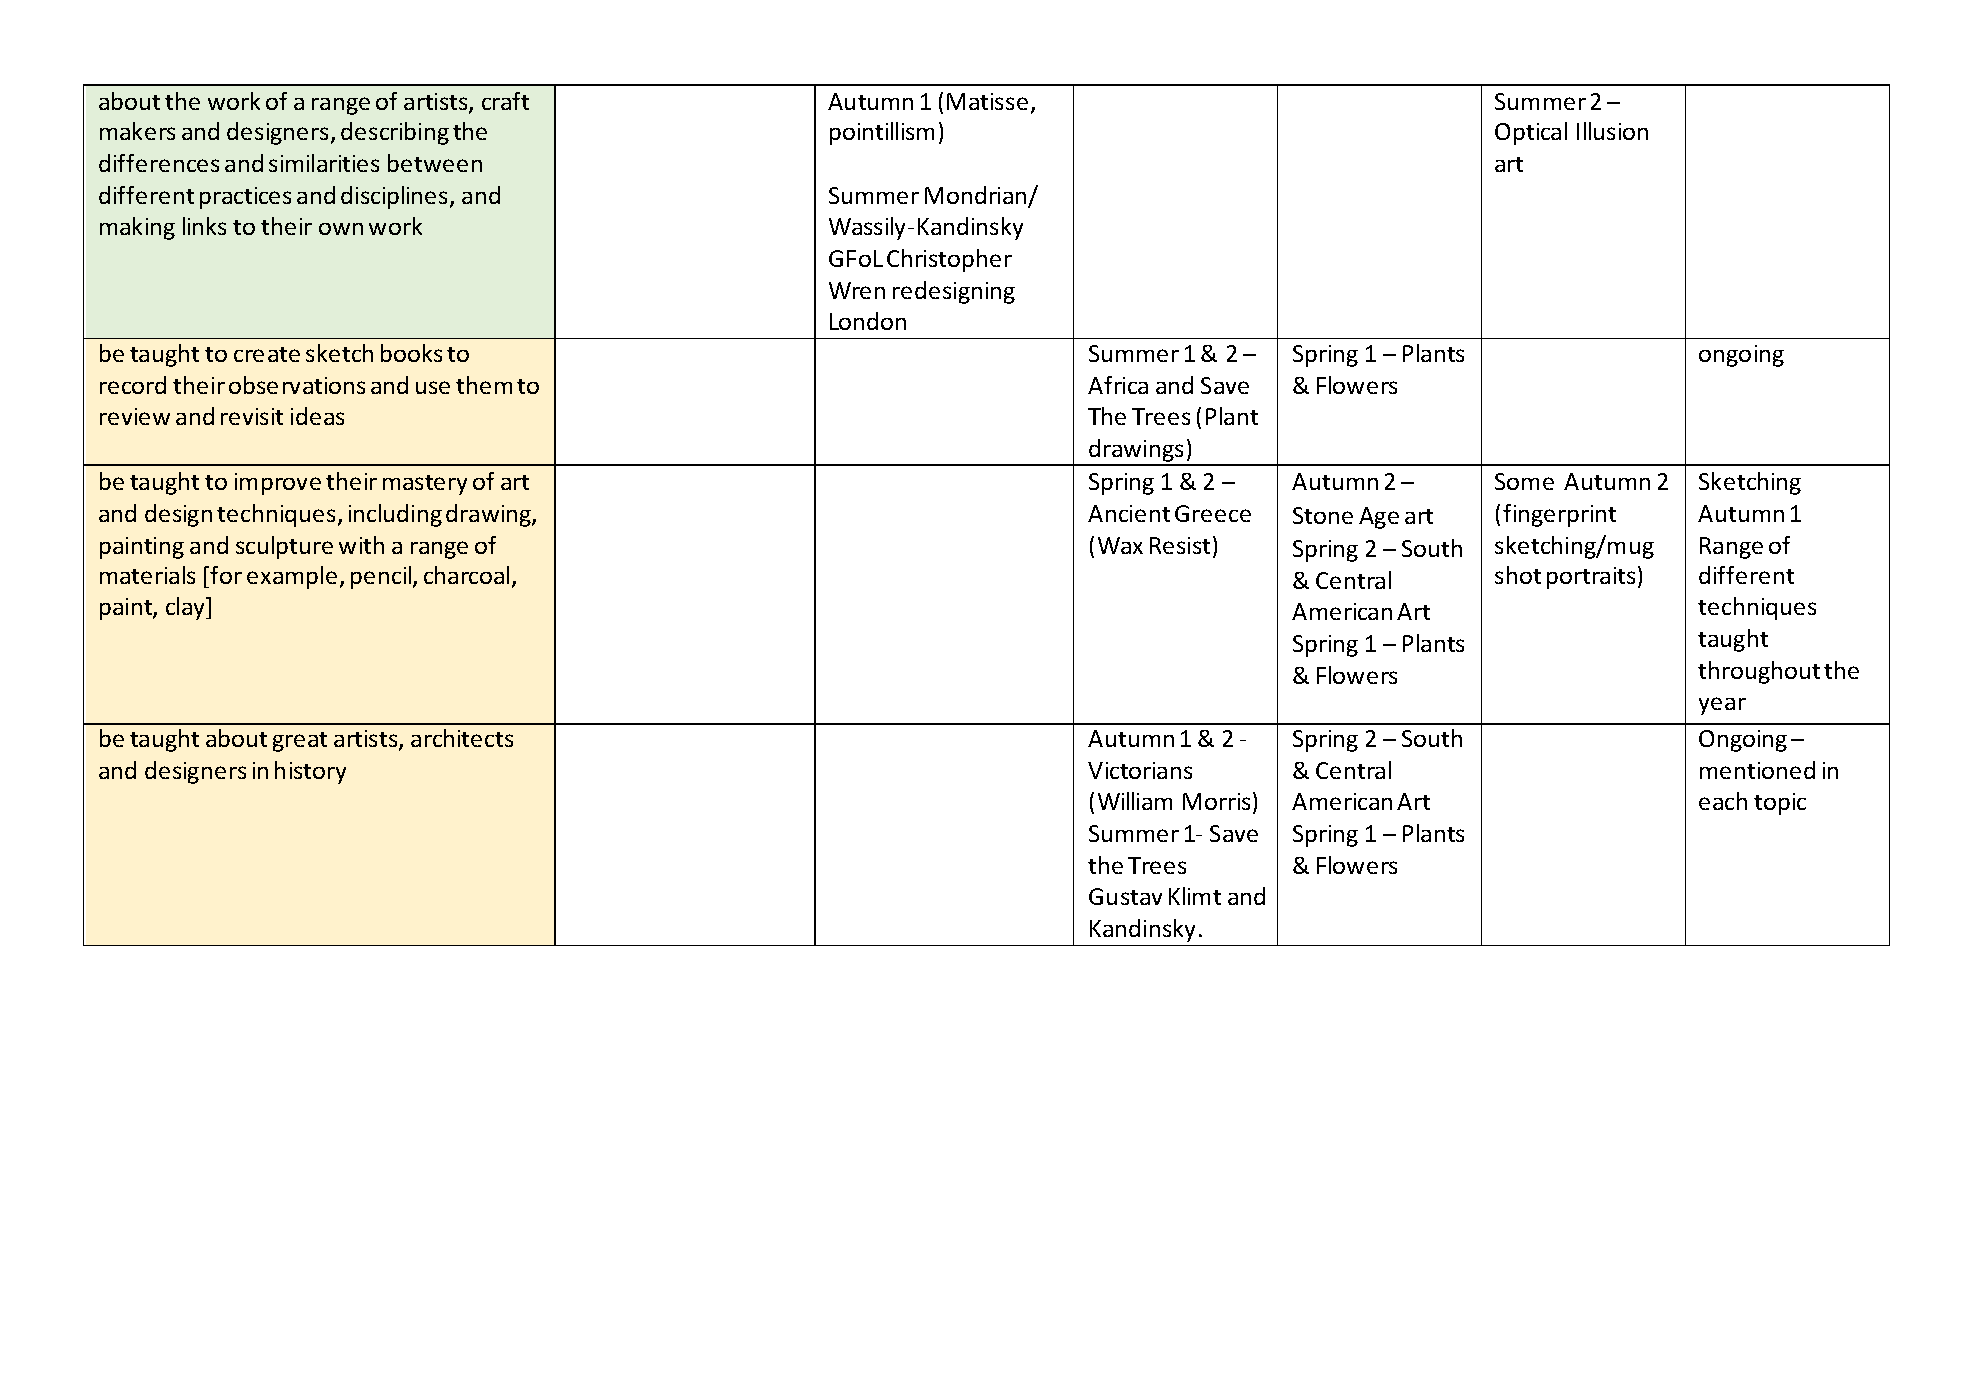  I want to click on Illusion, so click(1612, 131).
